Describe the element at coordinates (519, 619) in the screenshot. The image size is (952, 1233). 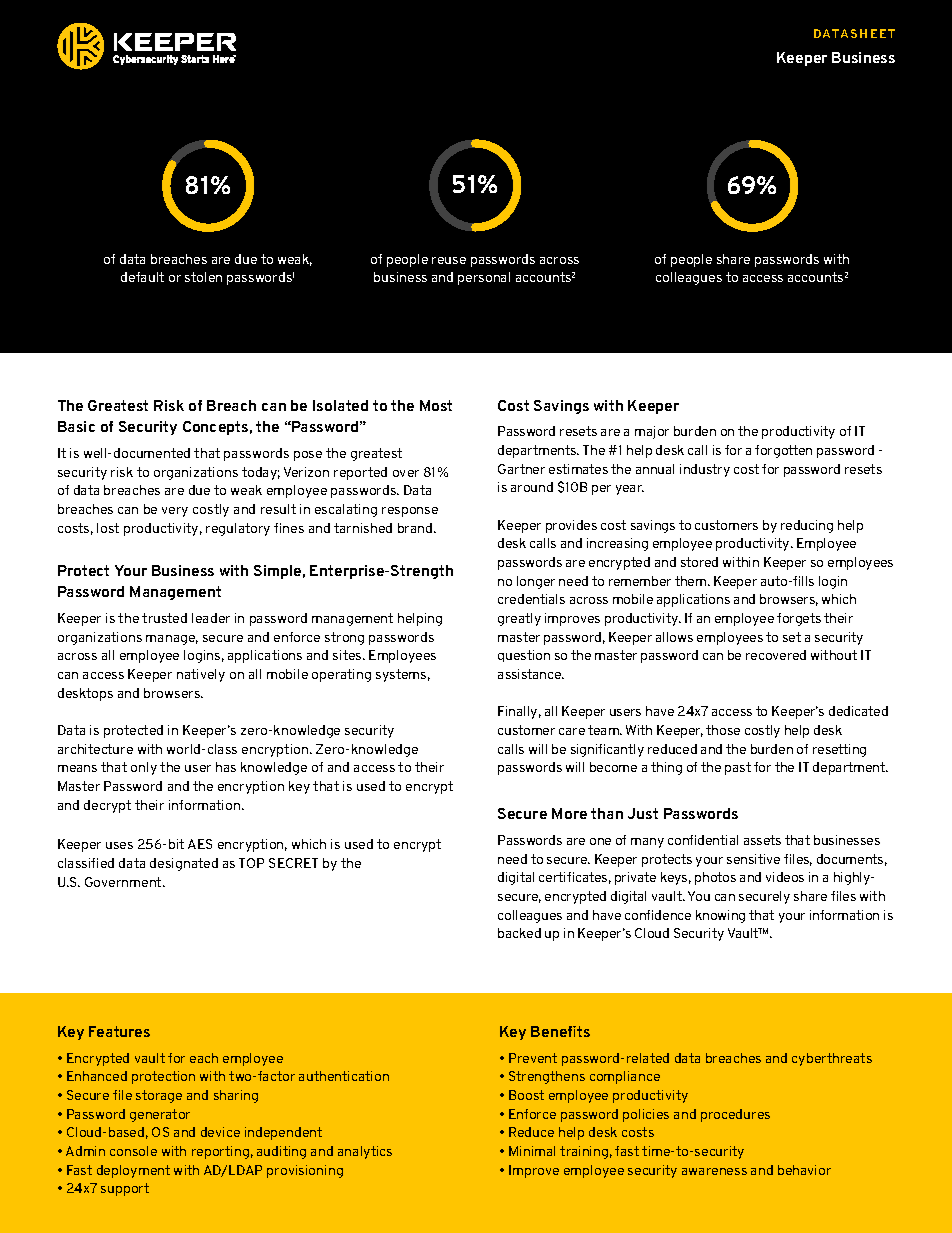
I see `greatly` at that location.
